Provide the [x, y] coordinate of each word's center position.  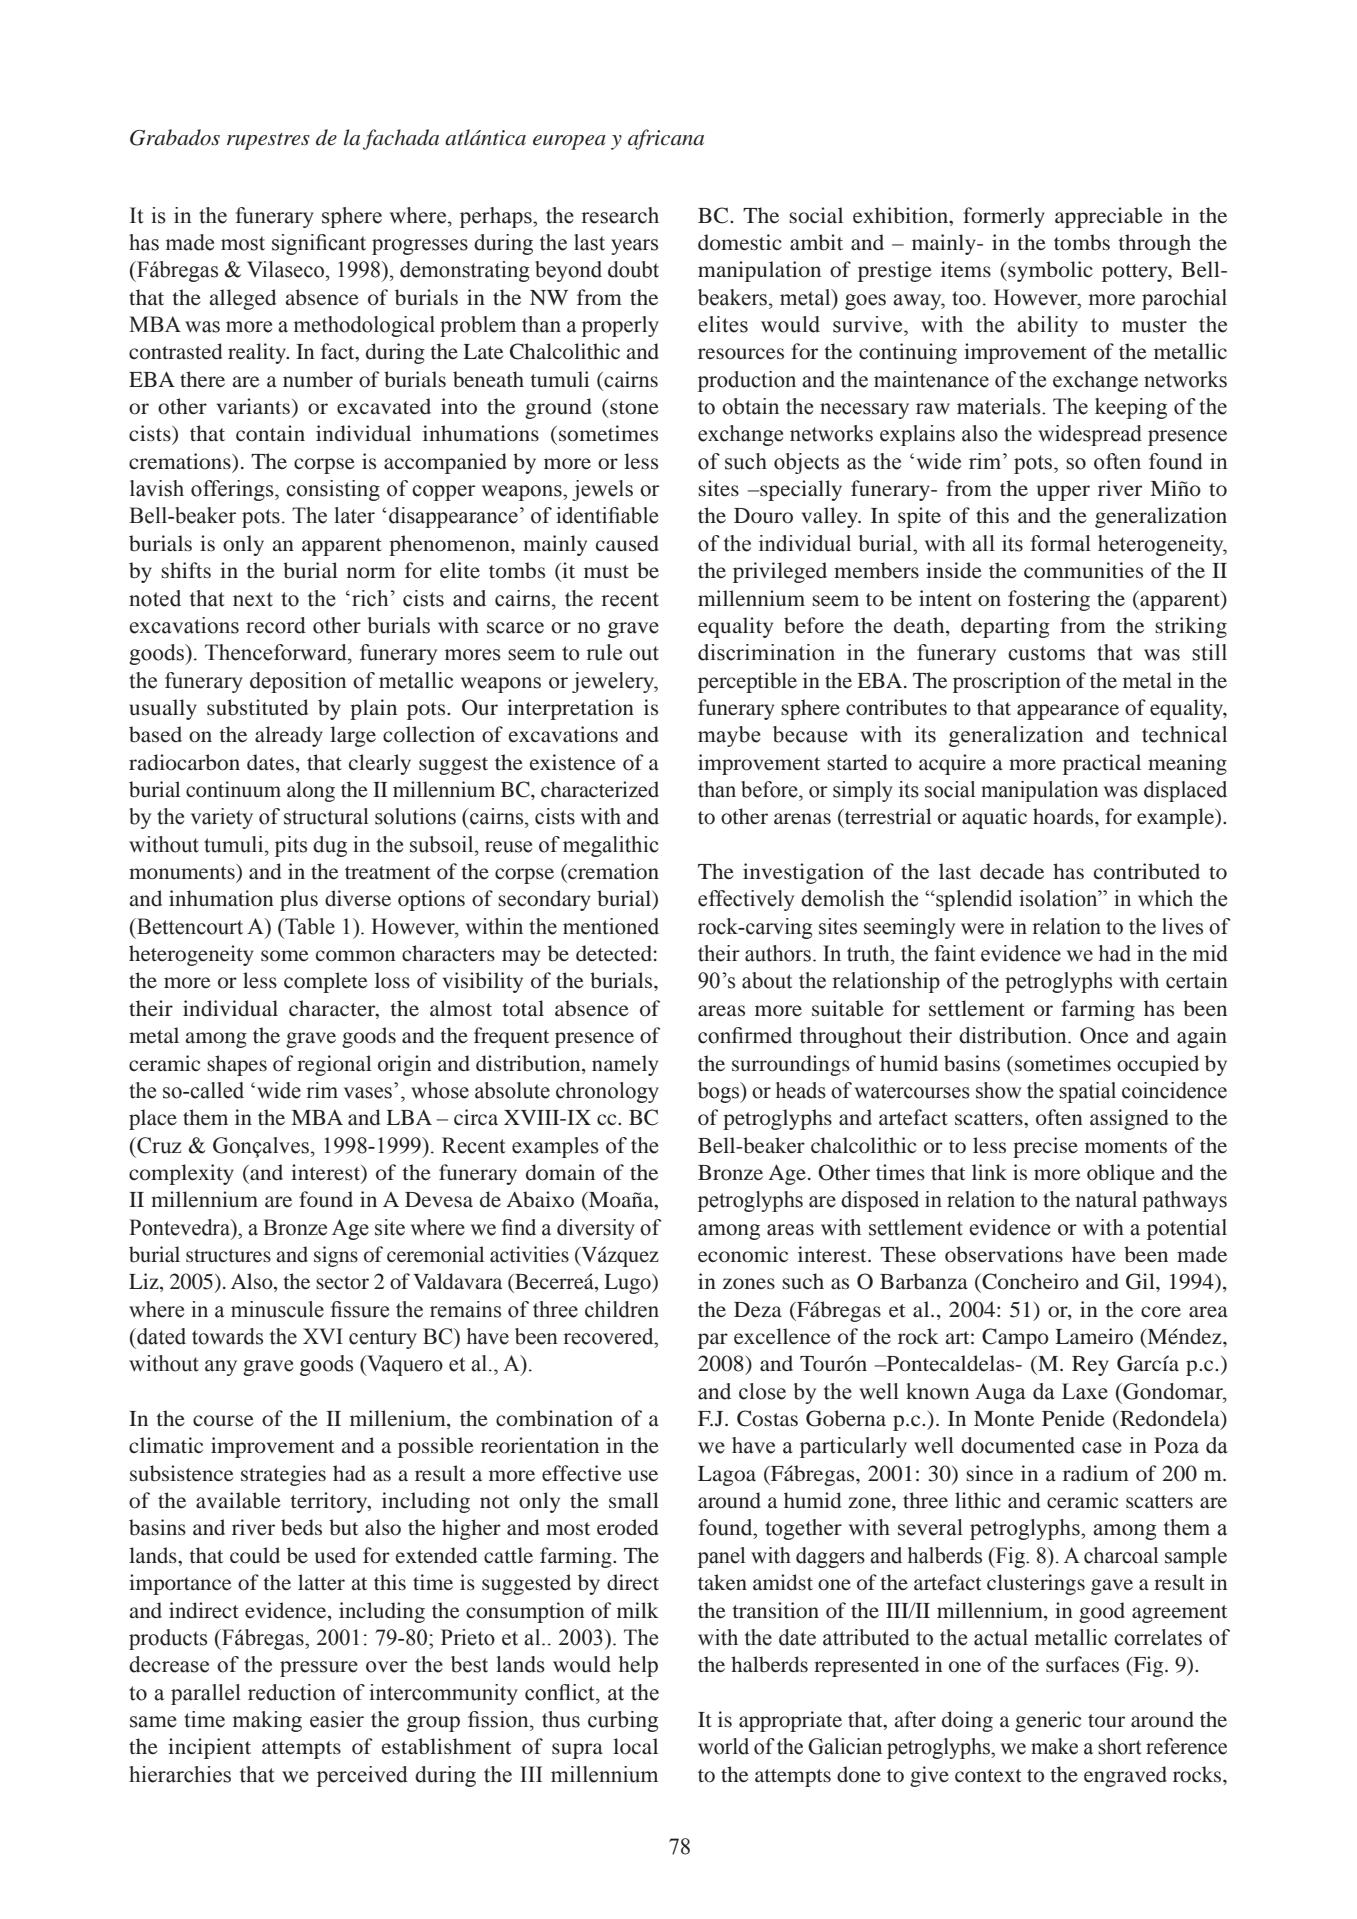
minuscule [277, 1309]
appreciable [1109, 217]
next [253, 599]
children [622, 1309]
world [723, 1746]
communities [1083, 570]
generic [1048, 1721]
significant [319, 244]
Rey [1090, 1366]
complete [326, 982]
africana [666, 139]
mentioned [611, 926]
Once [1104, 1035]
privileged [780, 572]
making [267, 1721]
